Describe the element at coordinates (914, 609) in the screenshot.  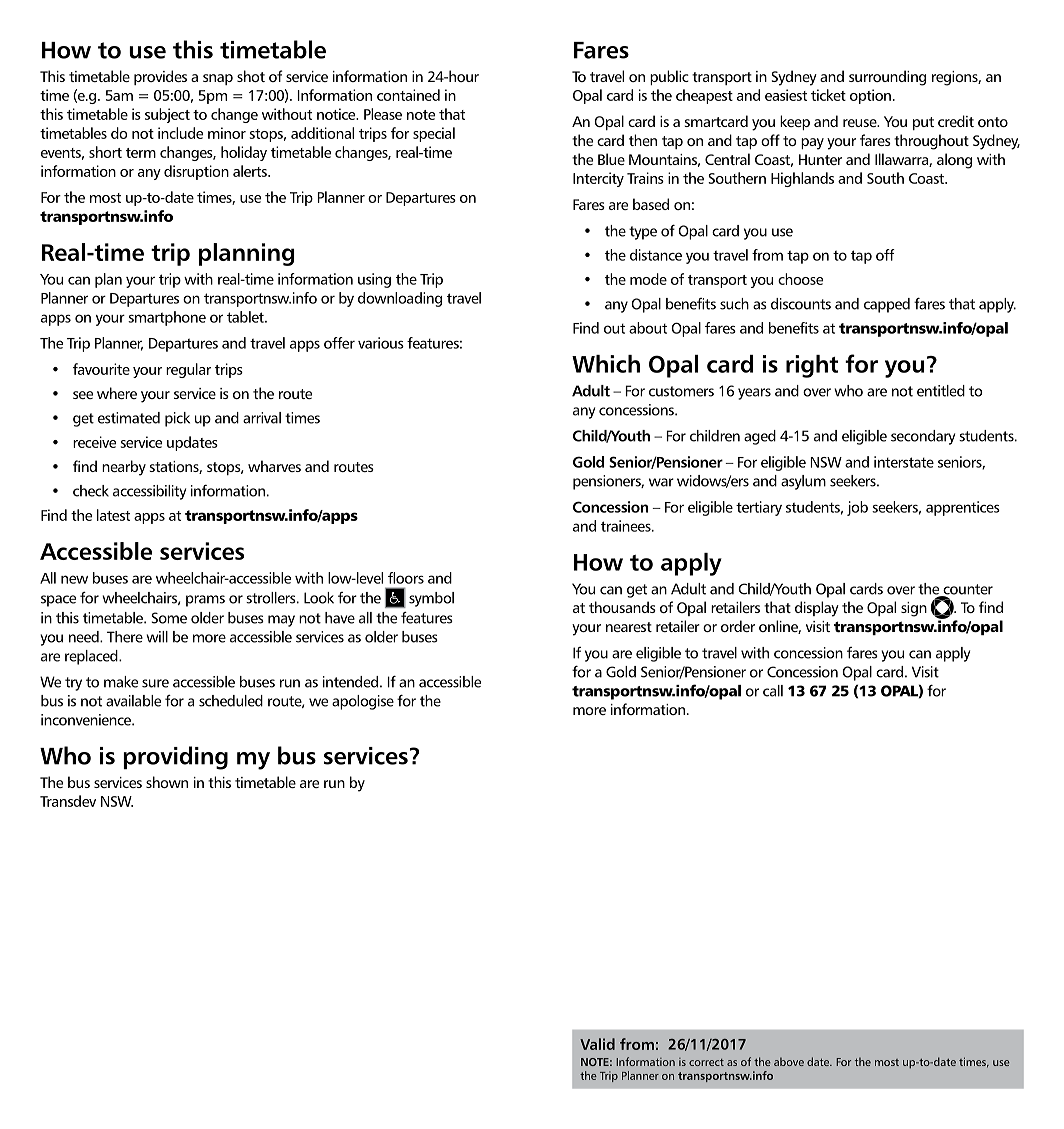
I see `sign` at that location.
